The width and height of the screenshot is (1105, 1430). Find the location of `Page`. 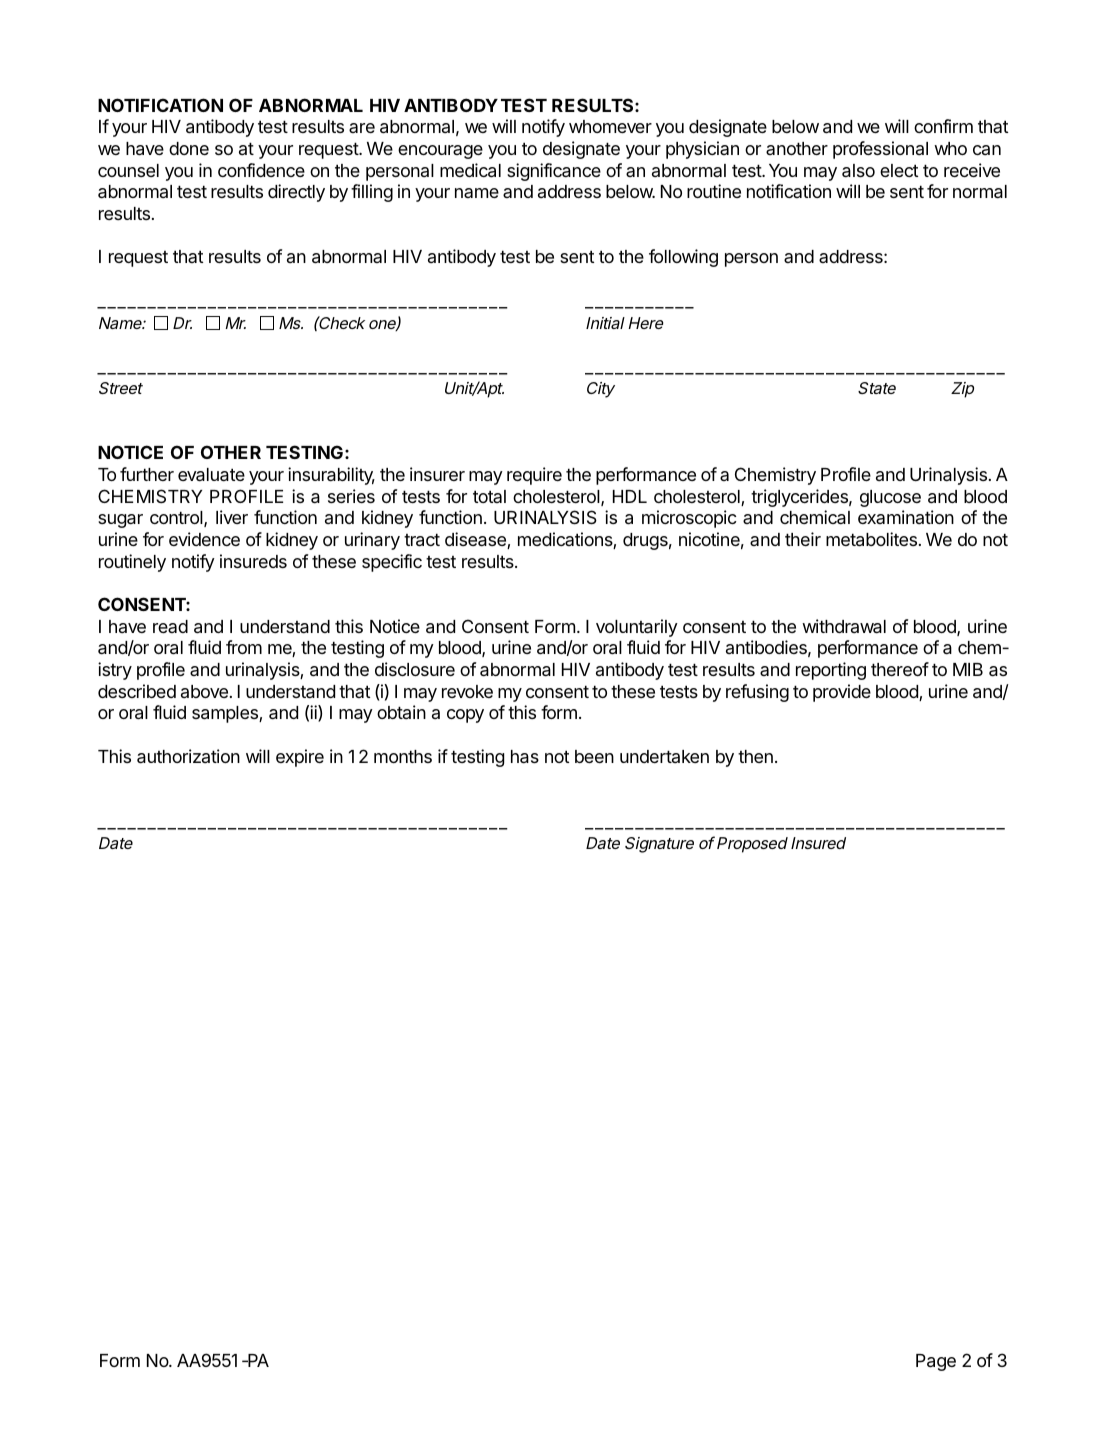

Page is located at coordinates (936, 1362).
